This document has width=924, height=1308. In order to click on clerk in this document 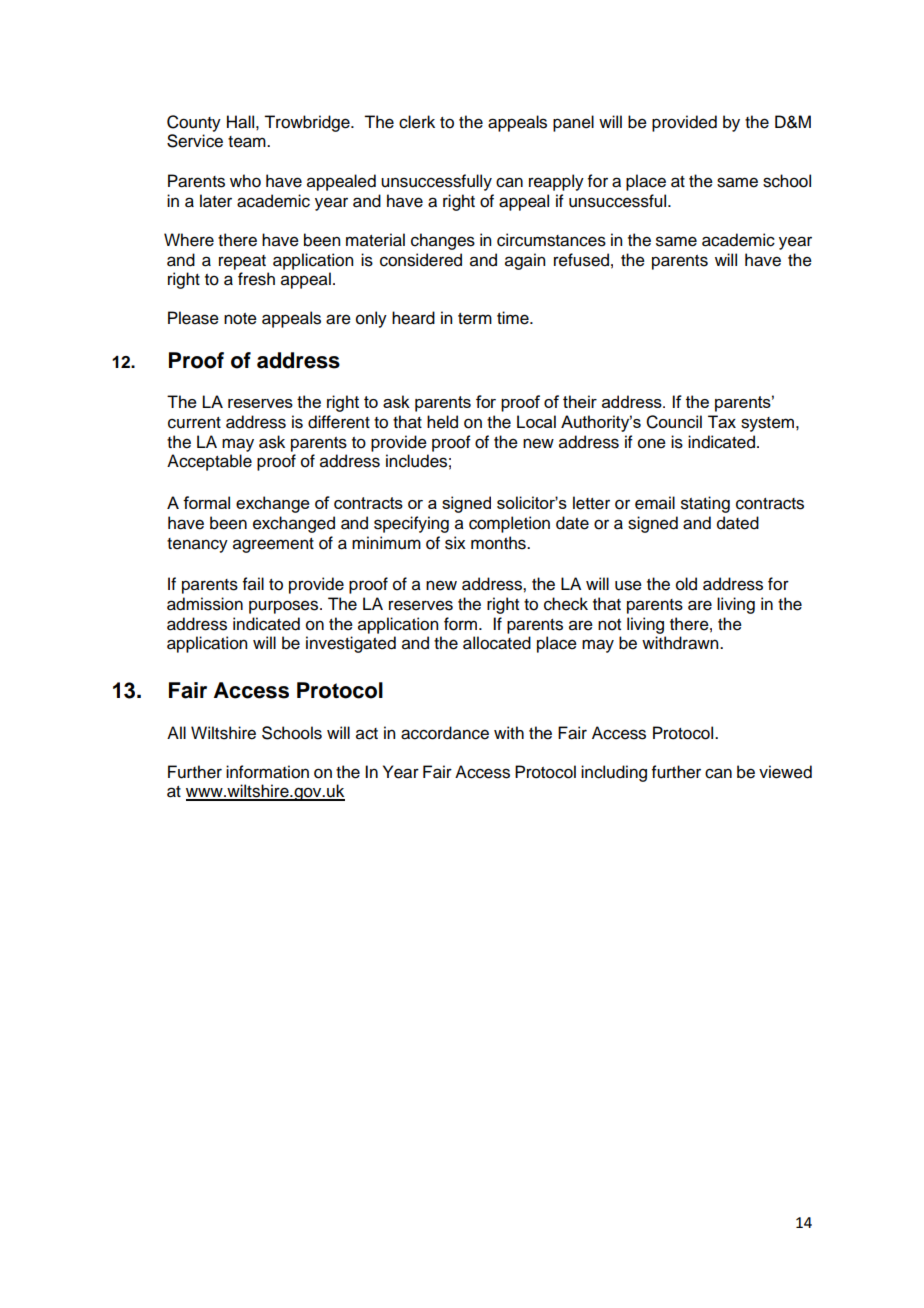, I will do `click(417, 122)`.
